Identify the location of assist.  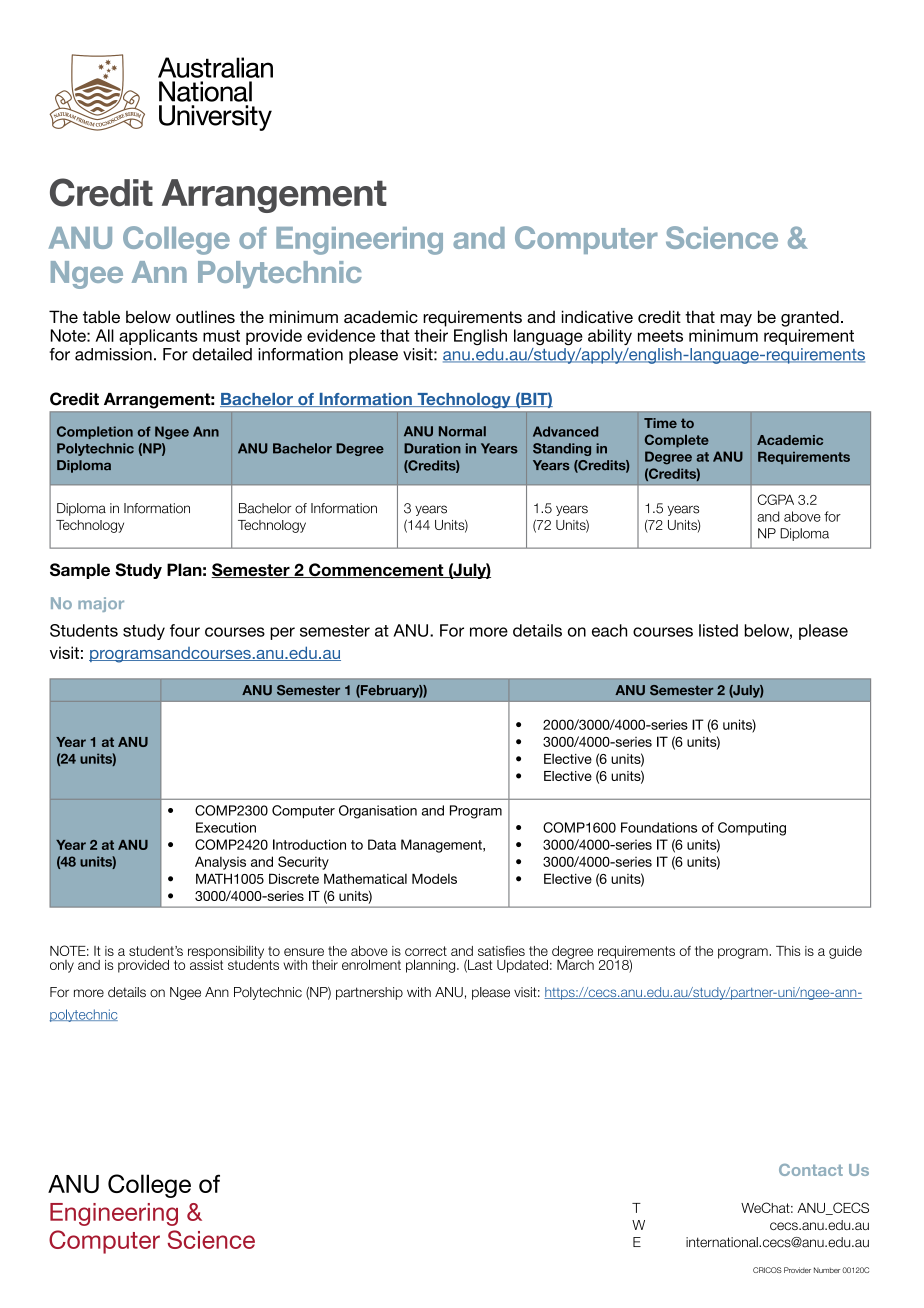
(206, 963).
